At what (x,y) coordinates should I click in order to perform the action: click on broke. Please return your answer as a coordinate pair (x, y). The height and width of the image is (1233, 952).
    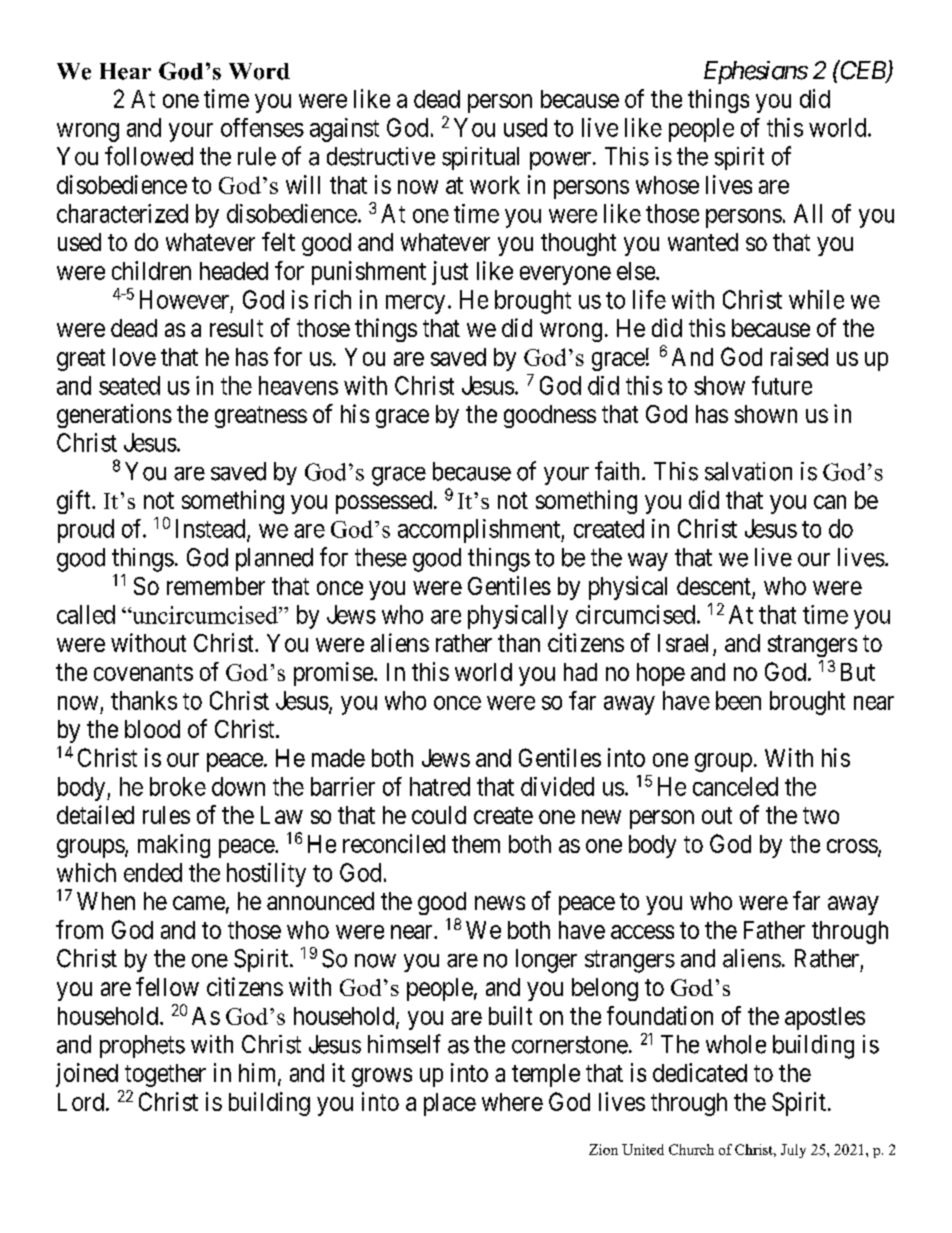
    Looking at the image, I should click on (178, 786).
